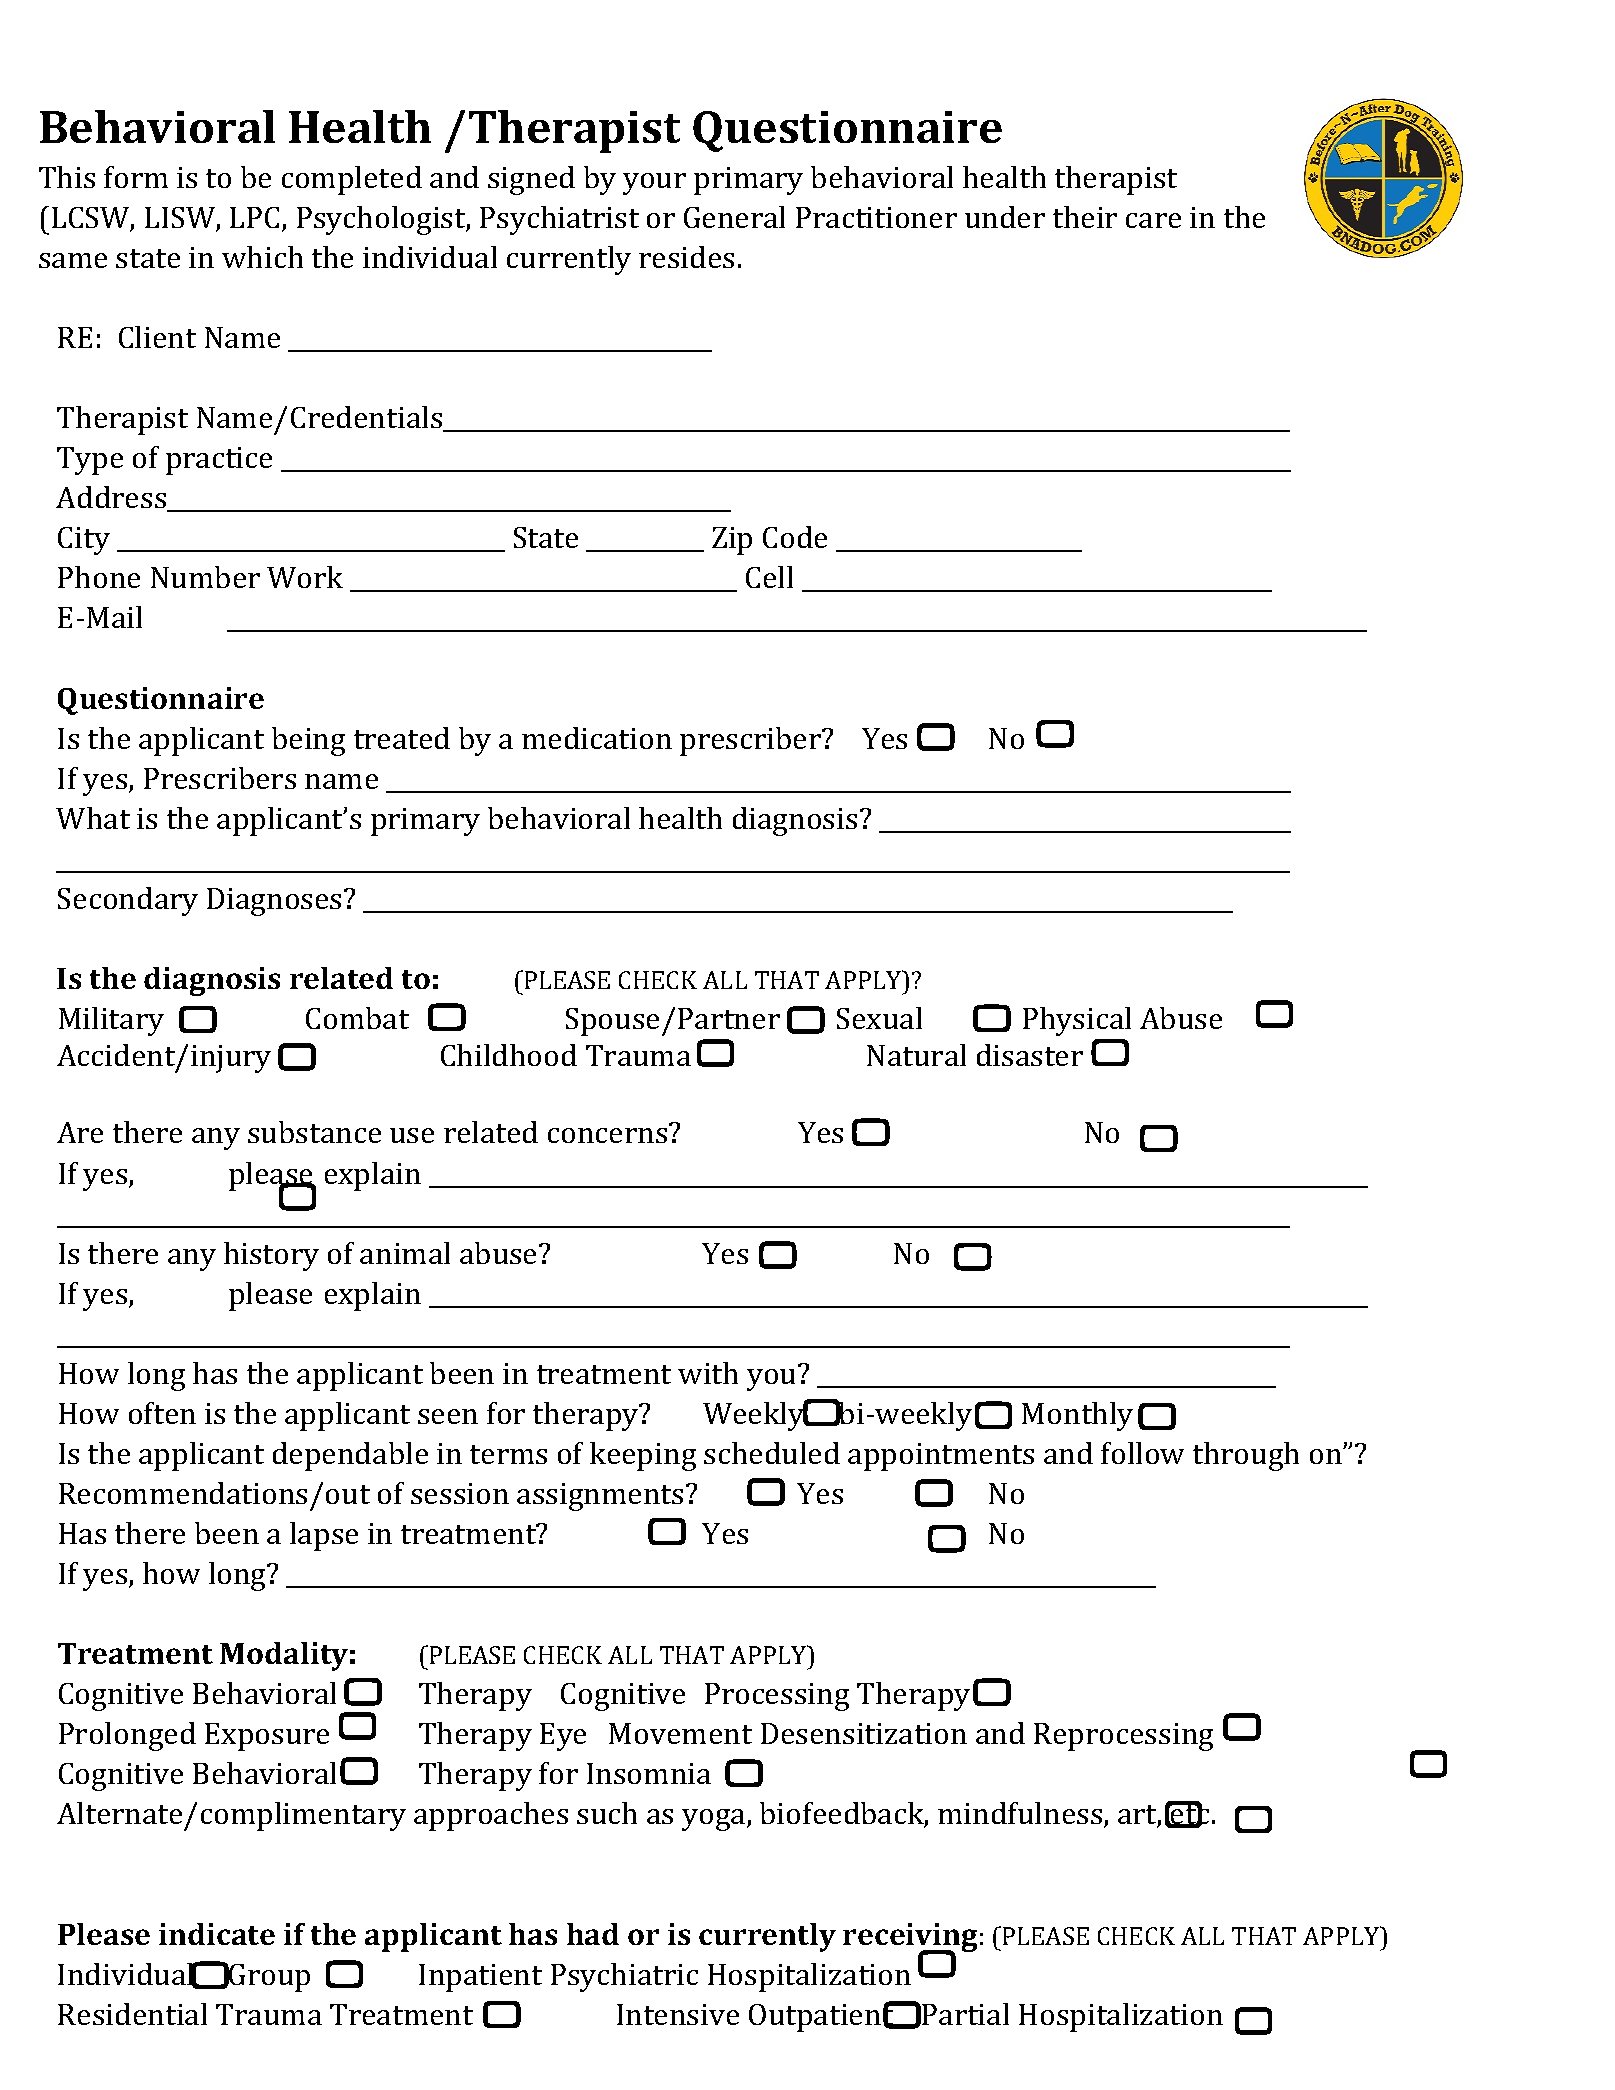  What do you see at coordinates (1077, 1021) in the image?
I see `Physical` at bounding box center [1077, 1021].
